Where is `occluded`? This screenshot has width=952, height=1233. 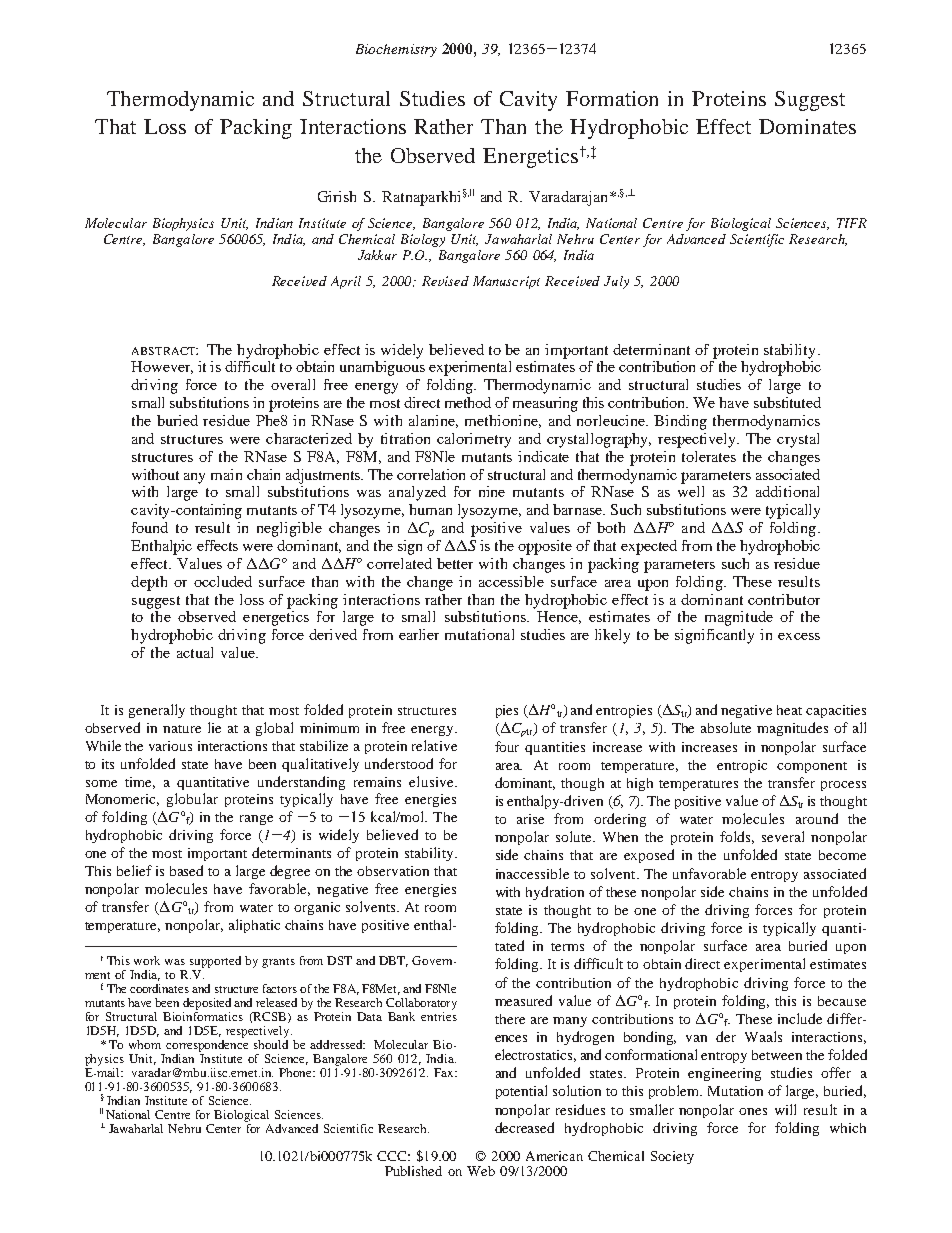 occluded is located at coordinates (223, 581).
